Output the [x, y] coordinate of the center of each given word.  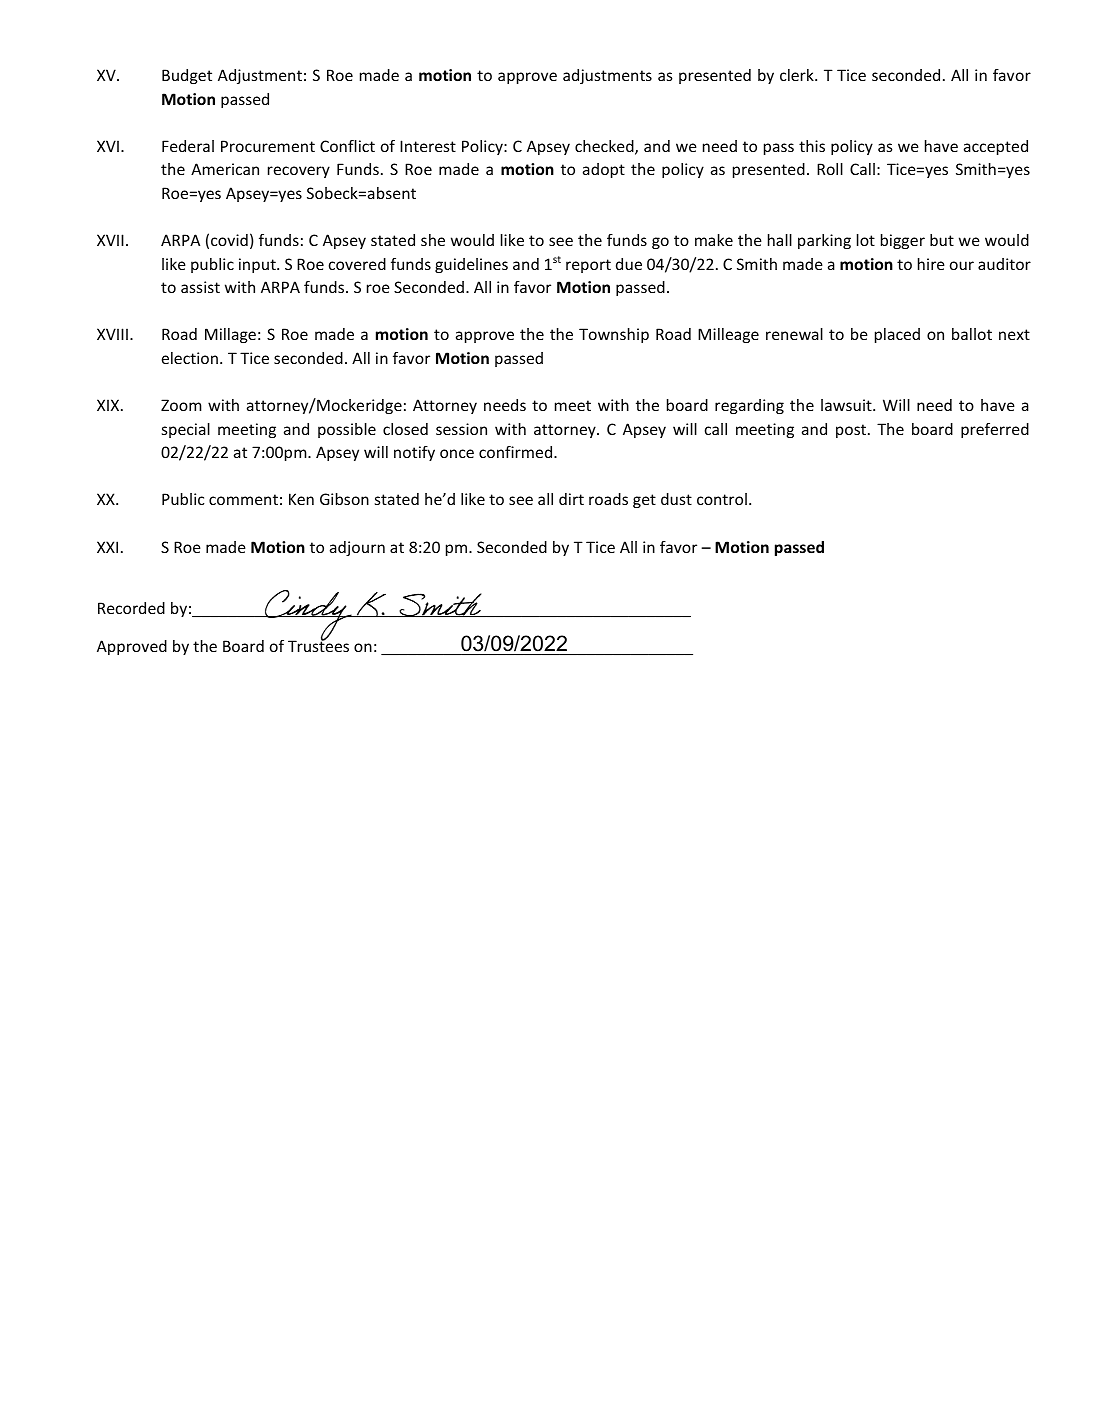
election [190, 358]
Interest [428, 146]
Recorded [131, 608]
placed [897, 335]
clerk [798, 75]
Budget [187, 76]
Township [614, 335]
